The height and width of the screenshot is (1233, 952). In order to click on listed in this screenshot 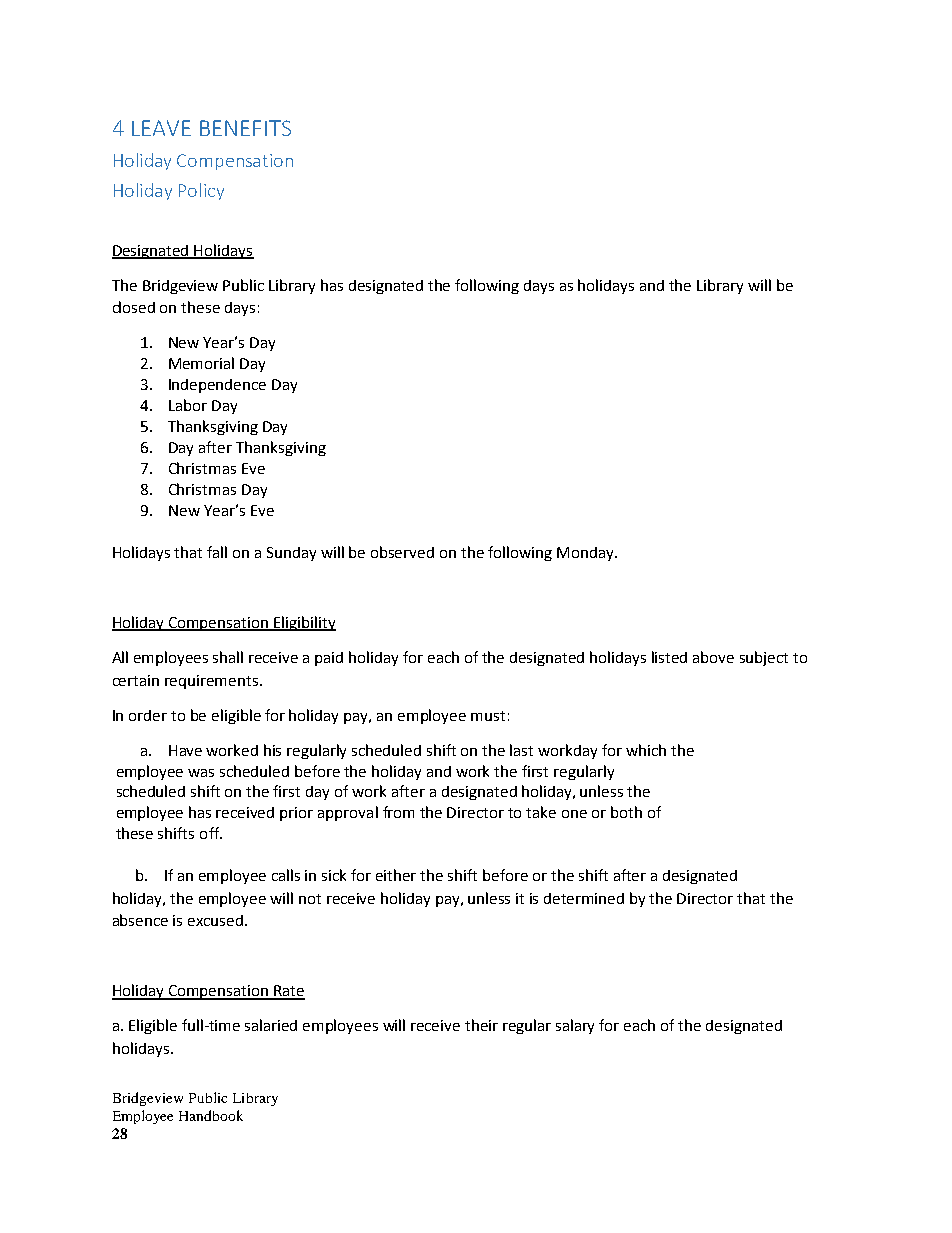, I will do `click(669, 657)`.
